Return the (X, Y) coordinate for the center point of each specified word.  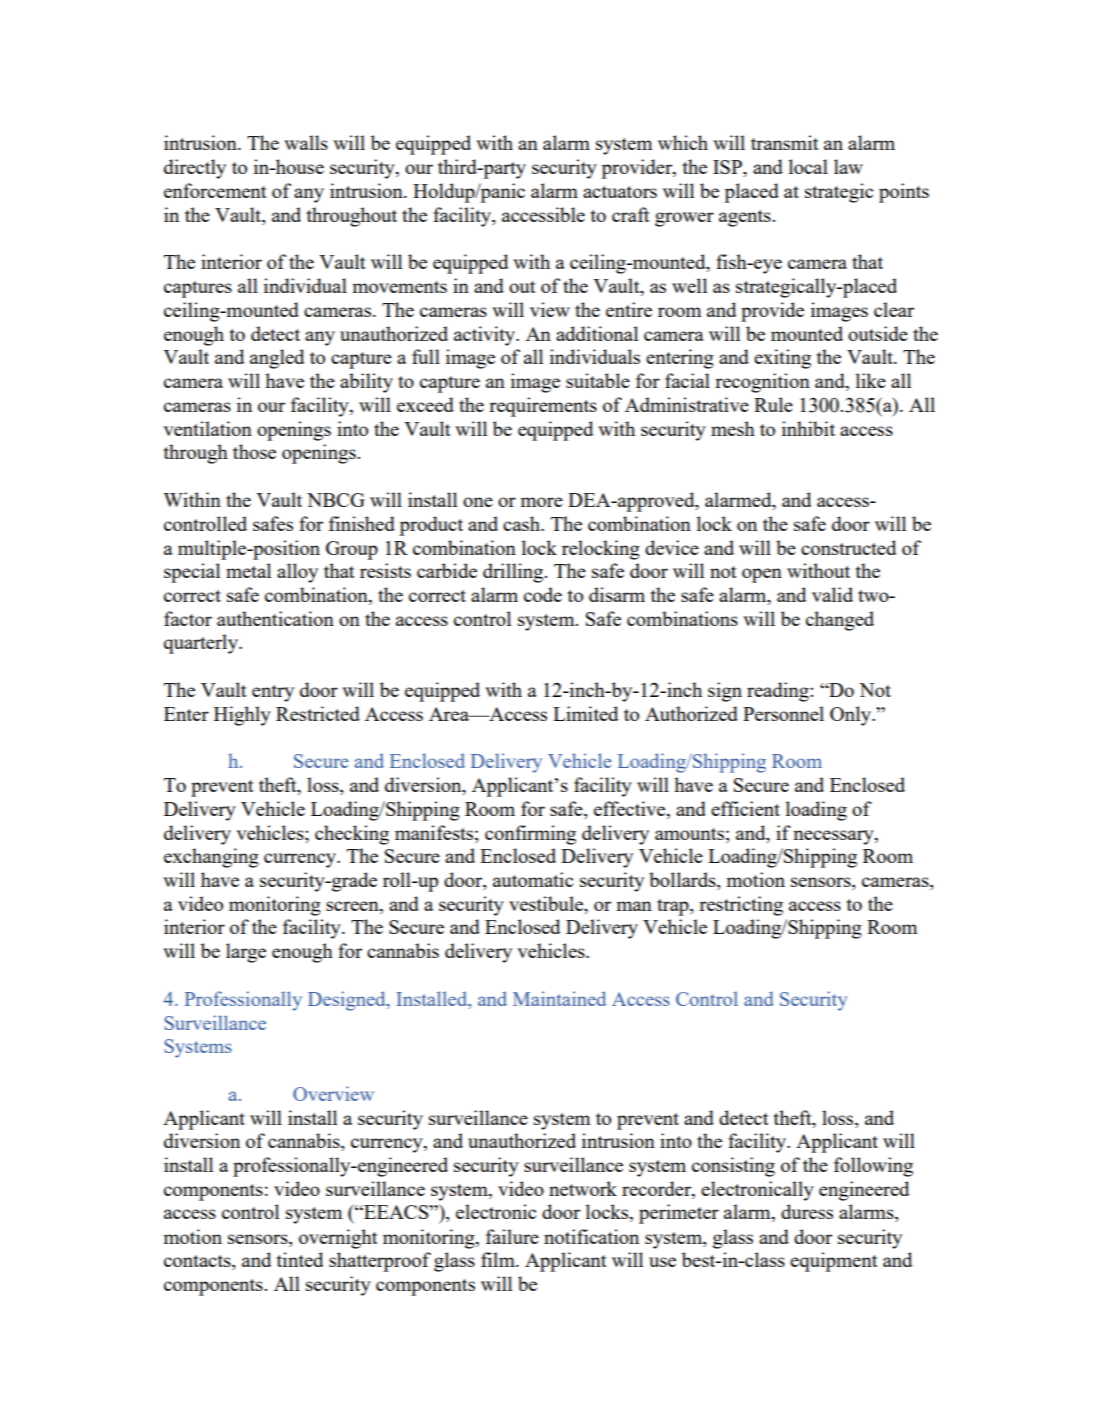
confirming (530, 835)
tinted (300, 1259)
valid (832, 594)
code (543, 594)
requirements (543, 407)
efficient (745, 808)
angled (277, 359)
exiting (782, 359)
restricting (741, 906)
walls (306, 142)
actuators (620, 192)
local (808, 166)
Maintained (559, 998)
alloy (297, 573)
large (246, 953)
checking (352, 835)
